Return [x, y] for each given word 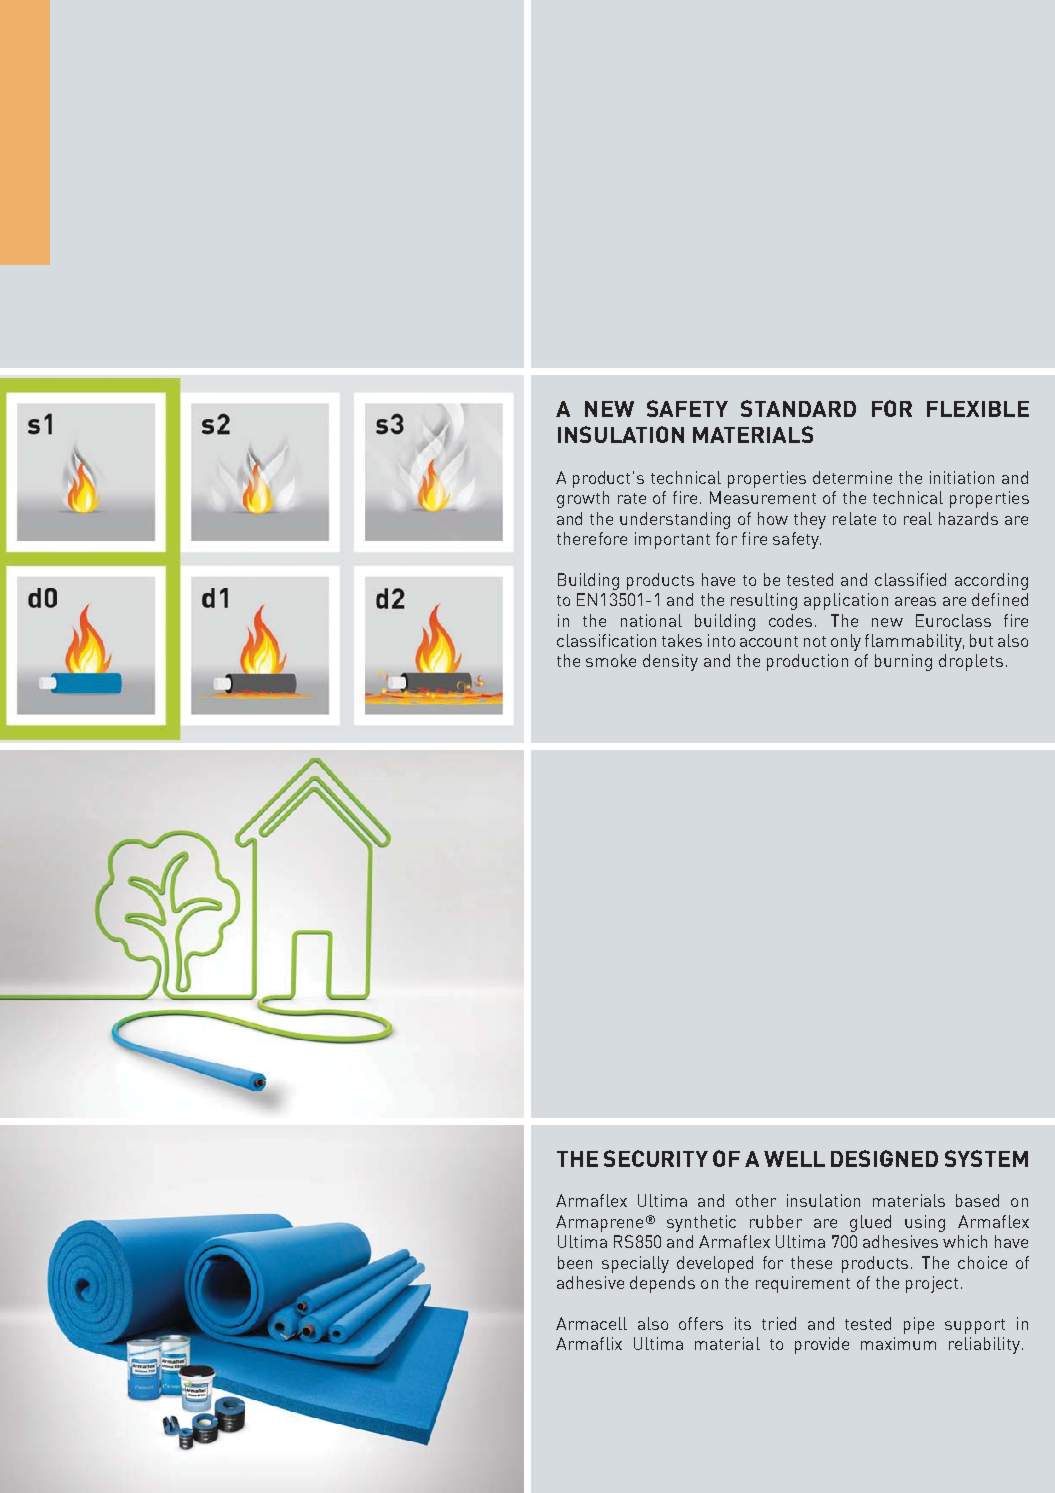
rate [632, 498]
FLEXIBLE [978, 409]
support [975, 1326]
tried [779, 1323]
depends [662, 1284]
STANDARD [798, 408]
